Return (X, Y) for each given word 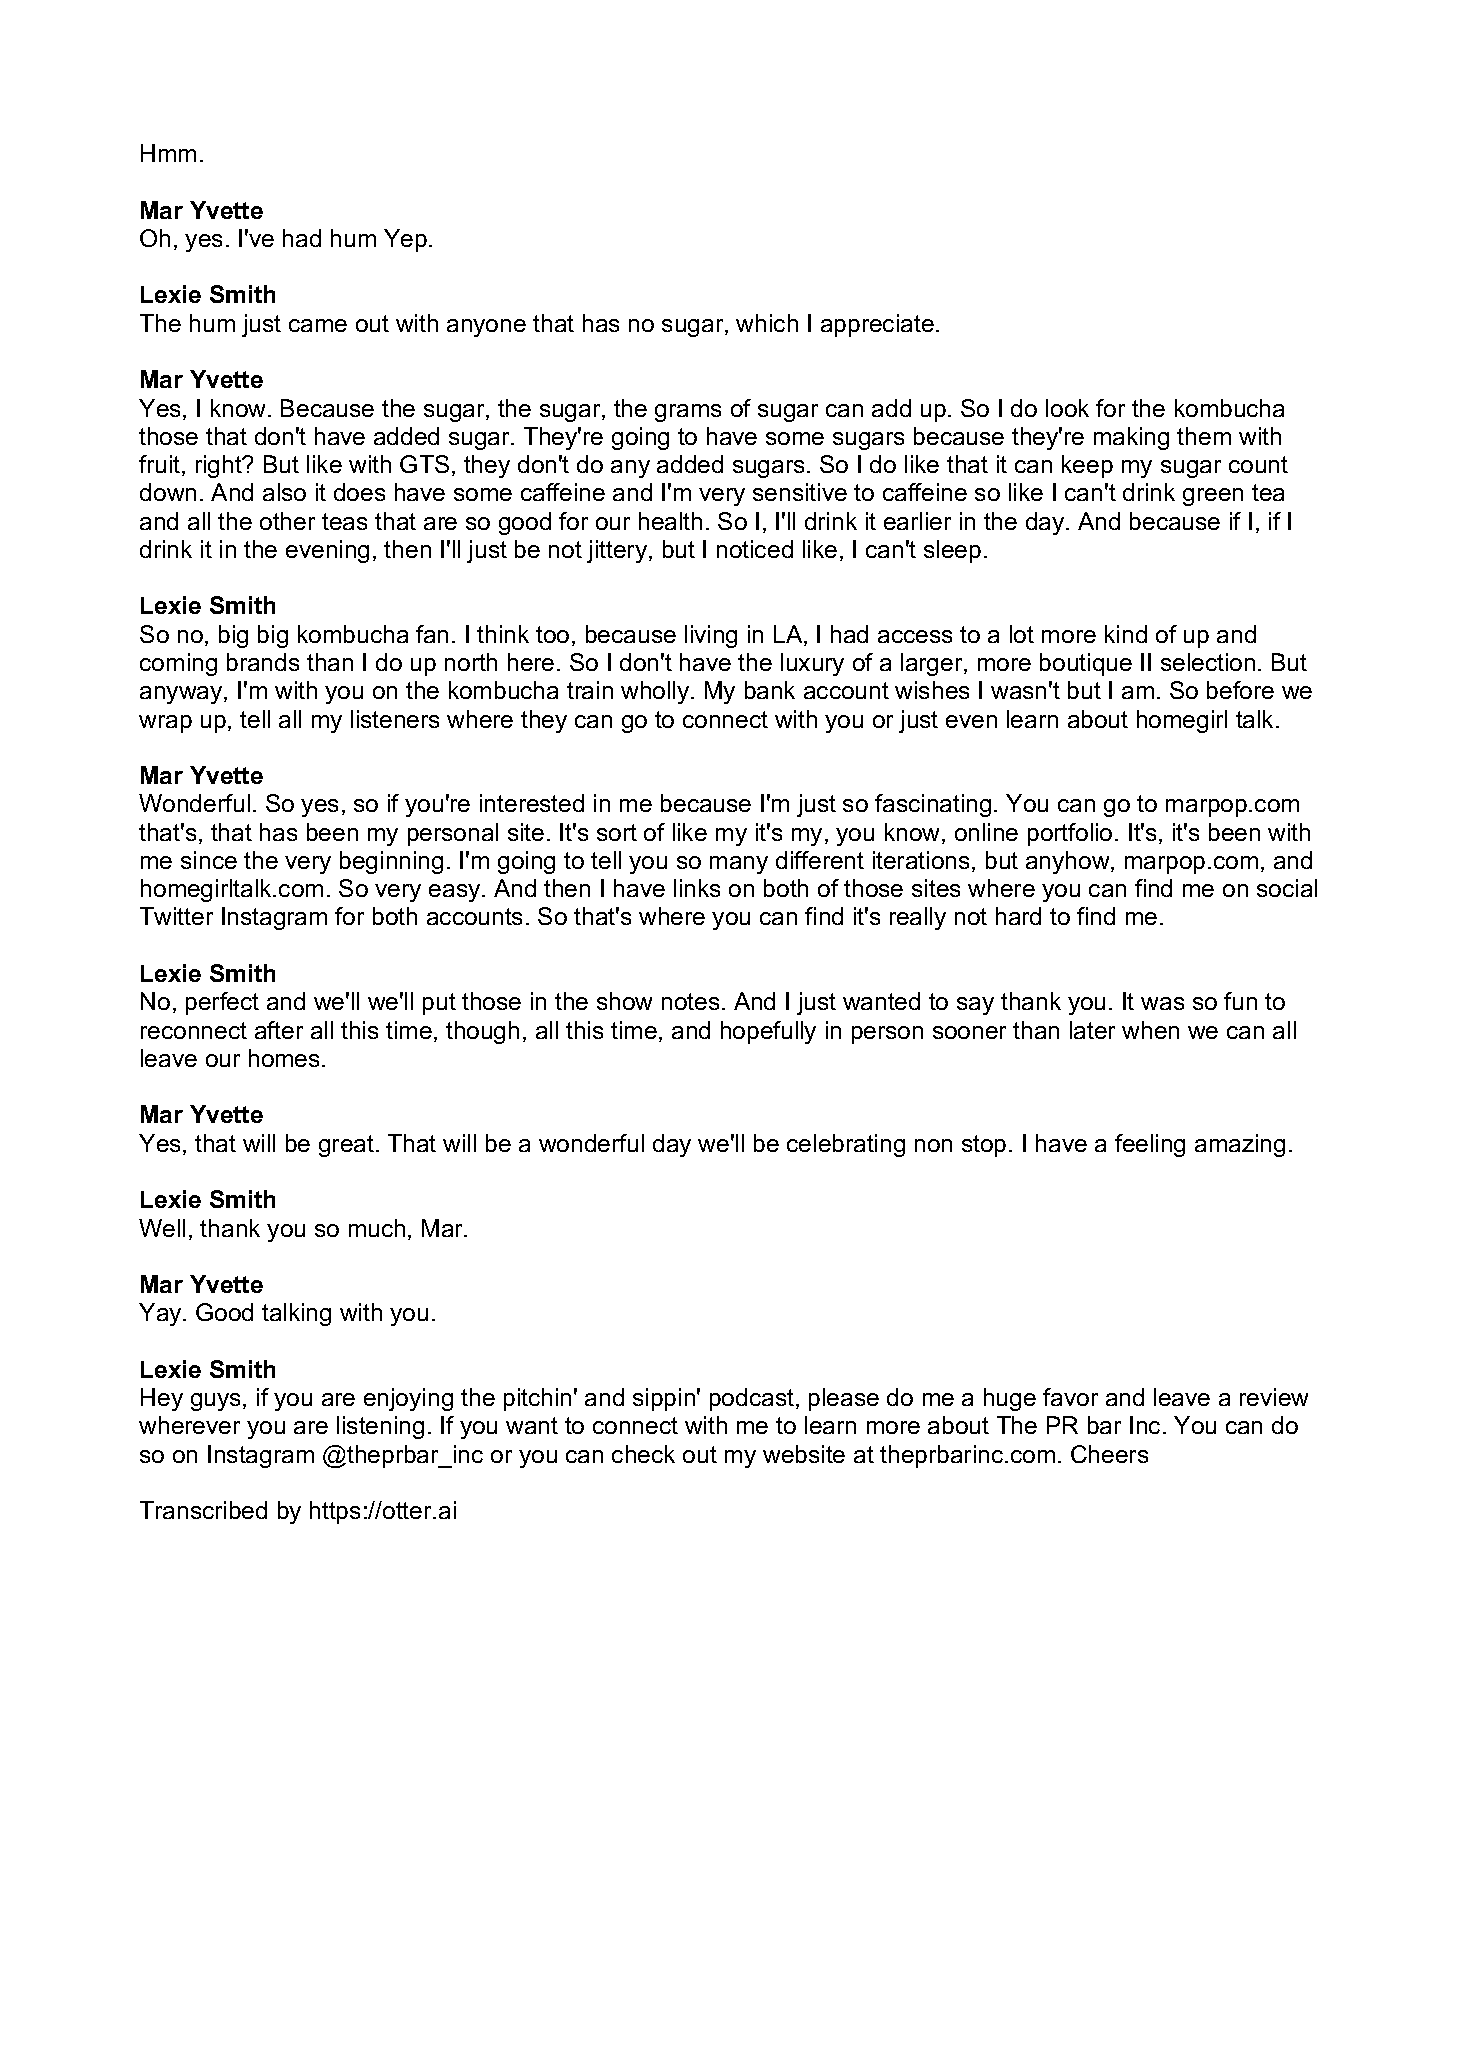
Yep (405, 240)
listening (380, 1427)
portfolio (1070, 834)
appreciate (877, 325)
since (209, 860)
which (767, 323)
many (739, 865)
